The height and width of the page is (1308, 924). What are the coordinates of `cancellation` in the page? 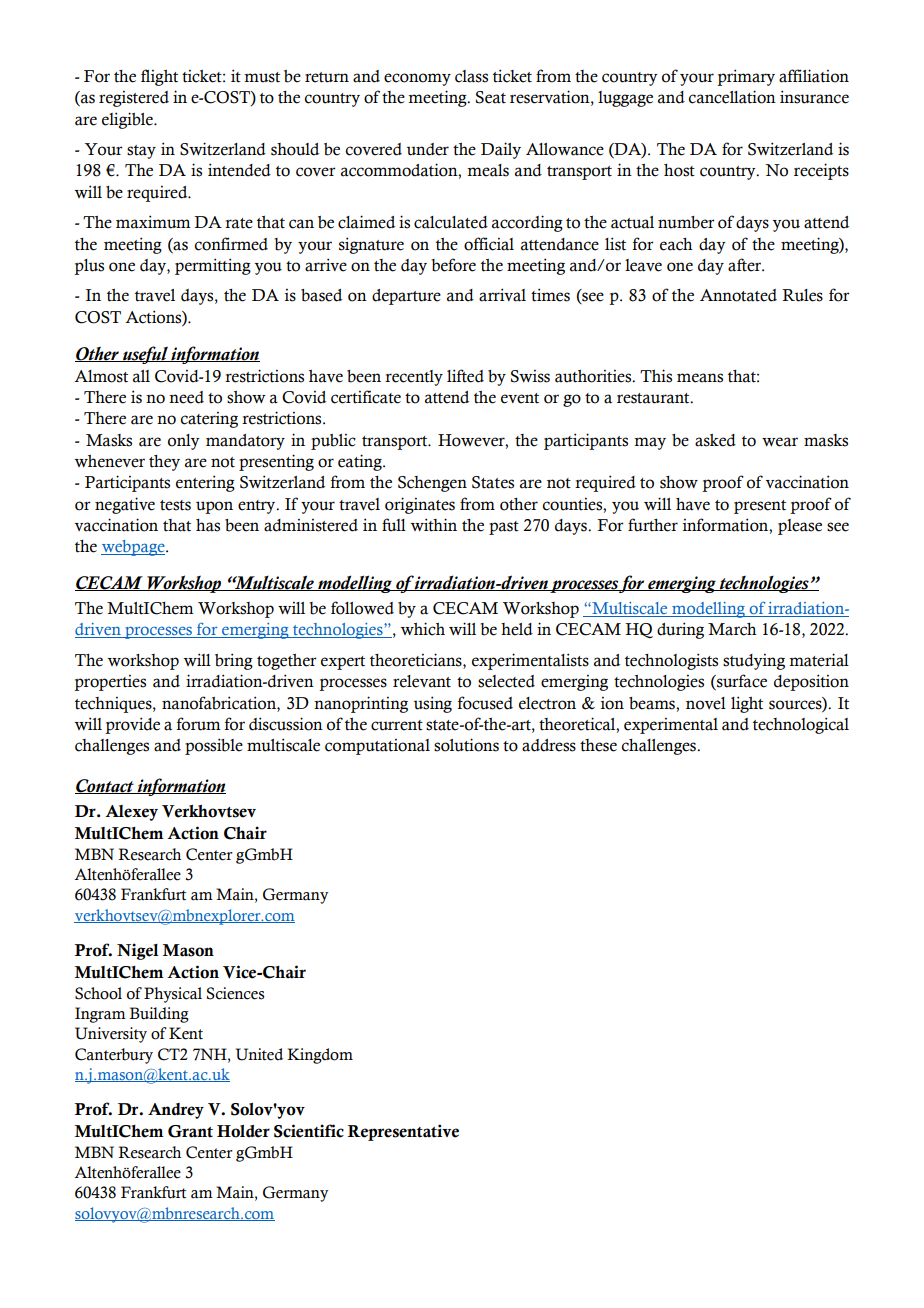 It's located at (732, 97).
